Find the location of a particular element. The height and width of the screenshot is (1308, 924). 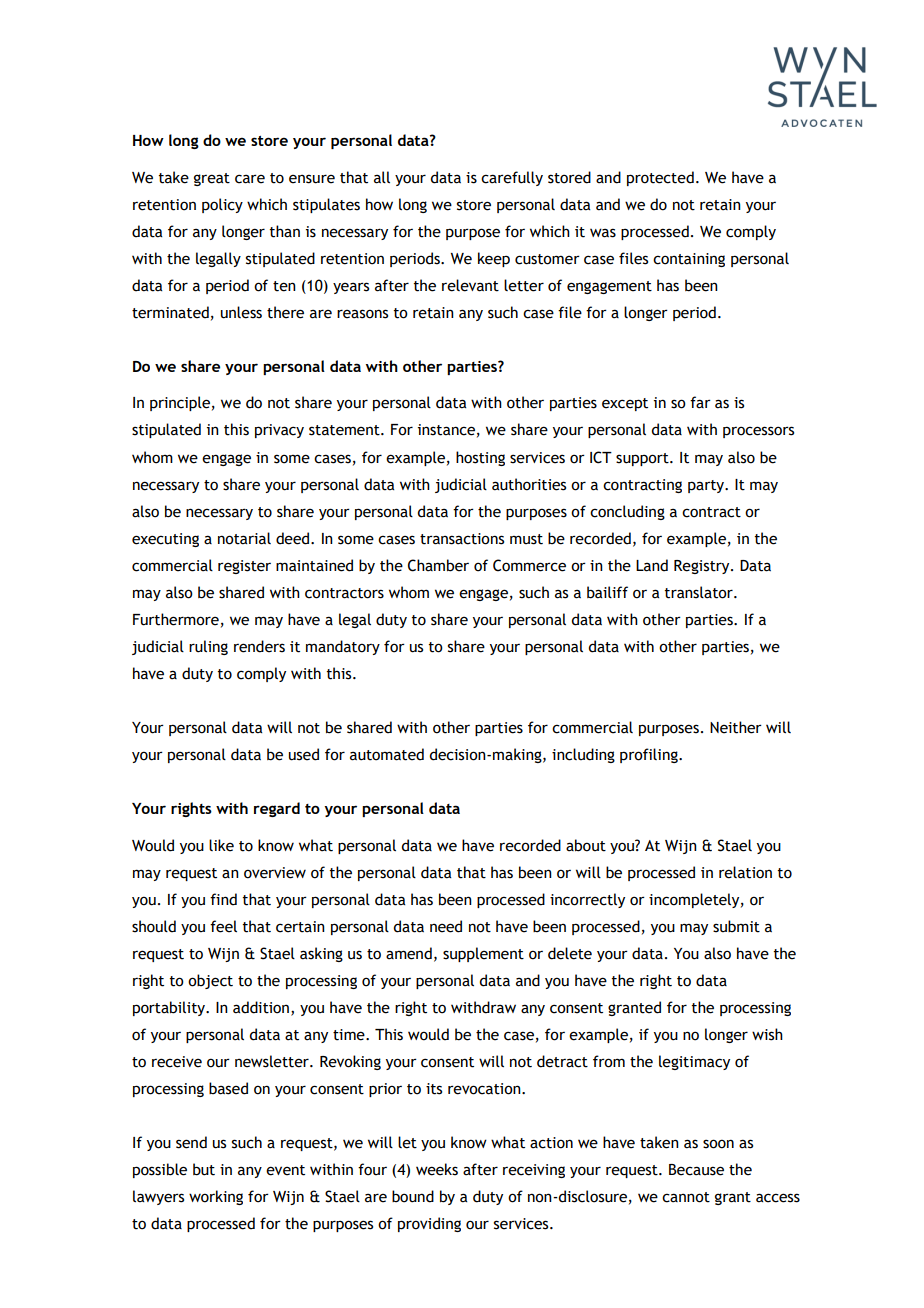

ruling is located at coordinates (208, 647).
